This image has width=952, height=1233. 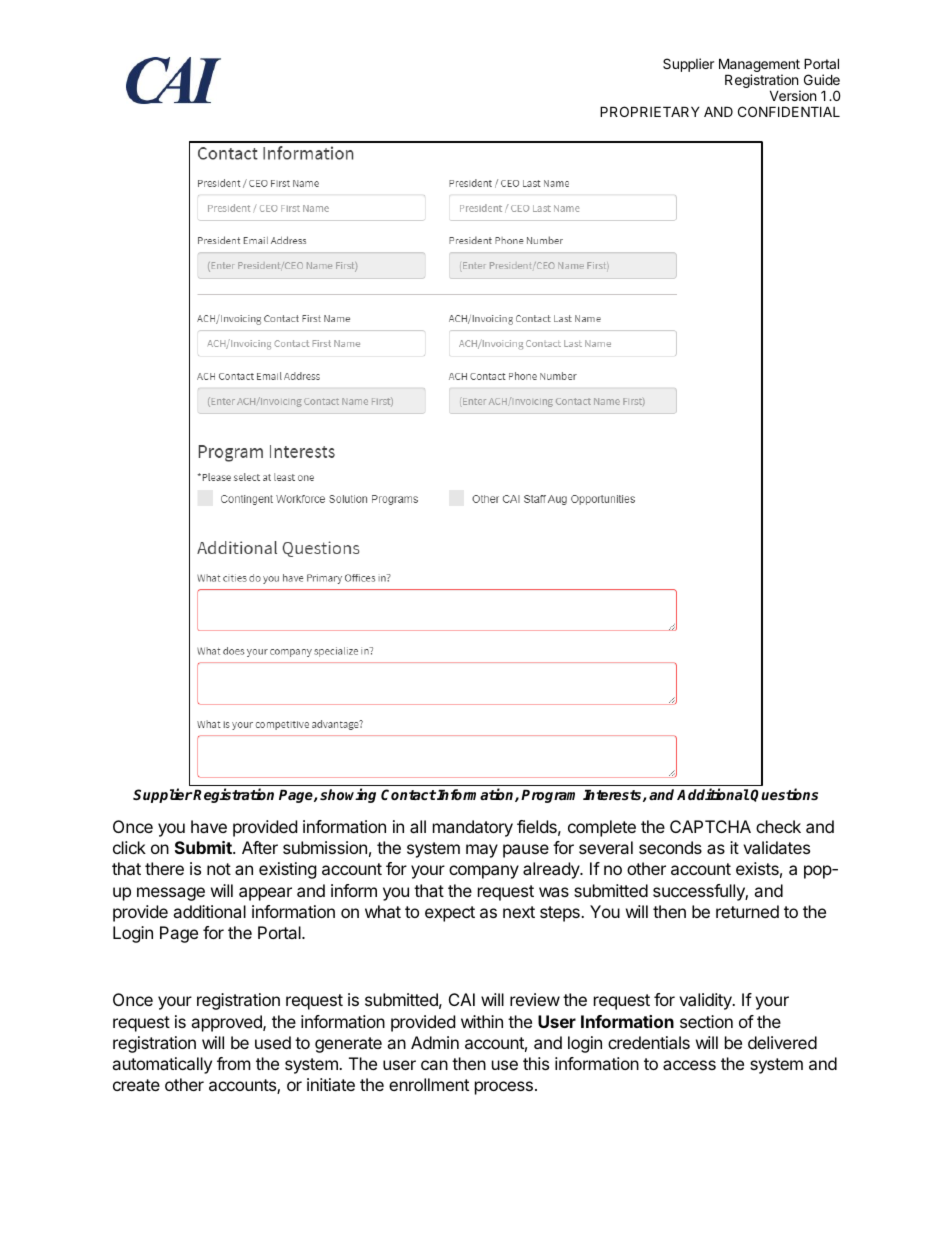 I want to click on Guide, so click(x=822, y=79).
